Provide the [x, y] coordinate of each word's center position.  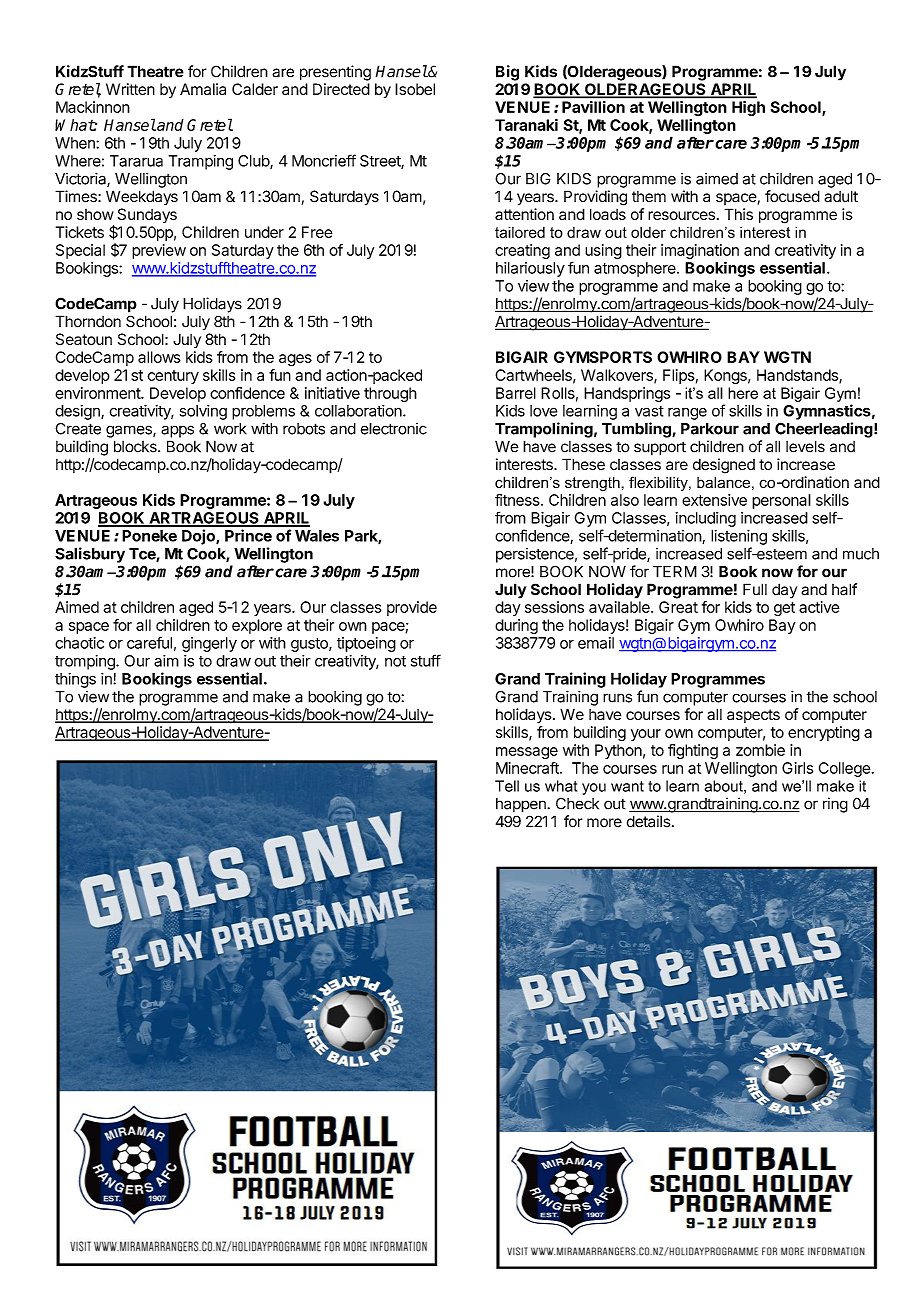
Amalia [203, 89]
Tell [507, 786]
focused [792, 196]
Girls [797, 768]
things [75, 680]
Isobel [415, 89]
